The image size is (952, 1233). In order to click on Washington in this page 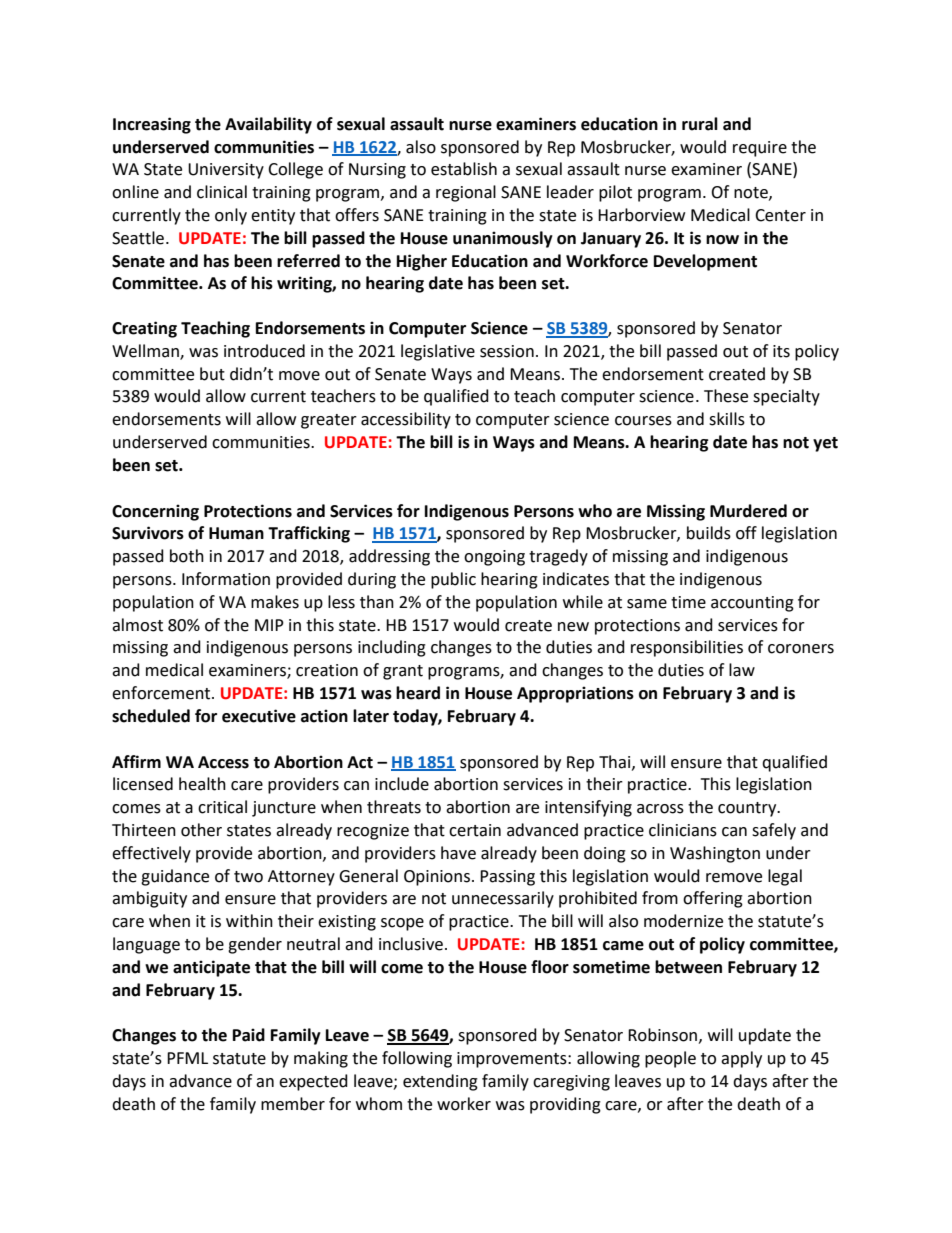, I will do `click(715, 854)`.
